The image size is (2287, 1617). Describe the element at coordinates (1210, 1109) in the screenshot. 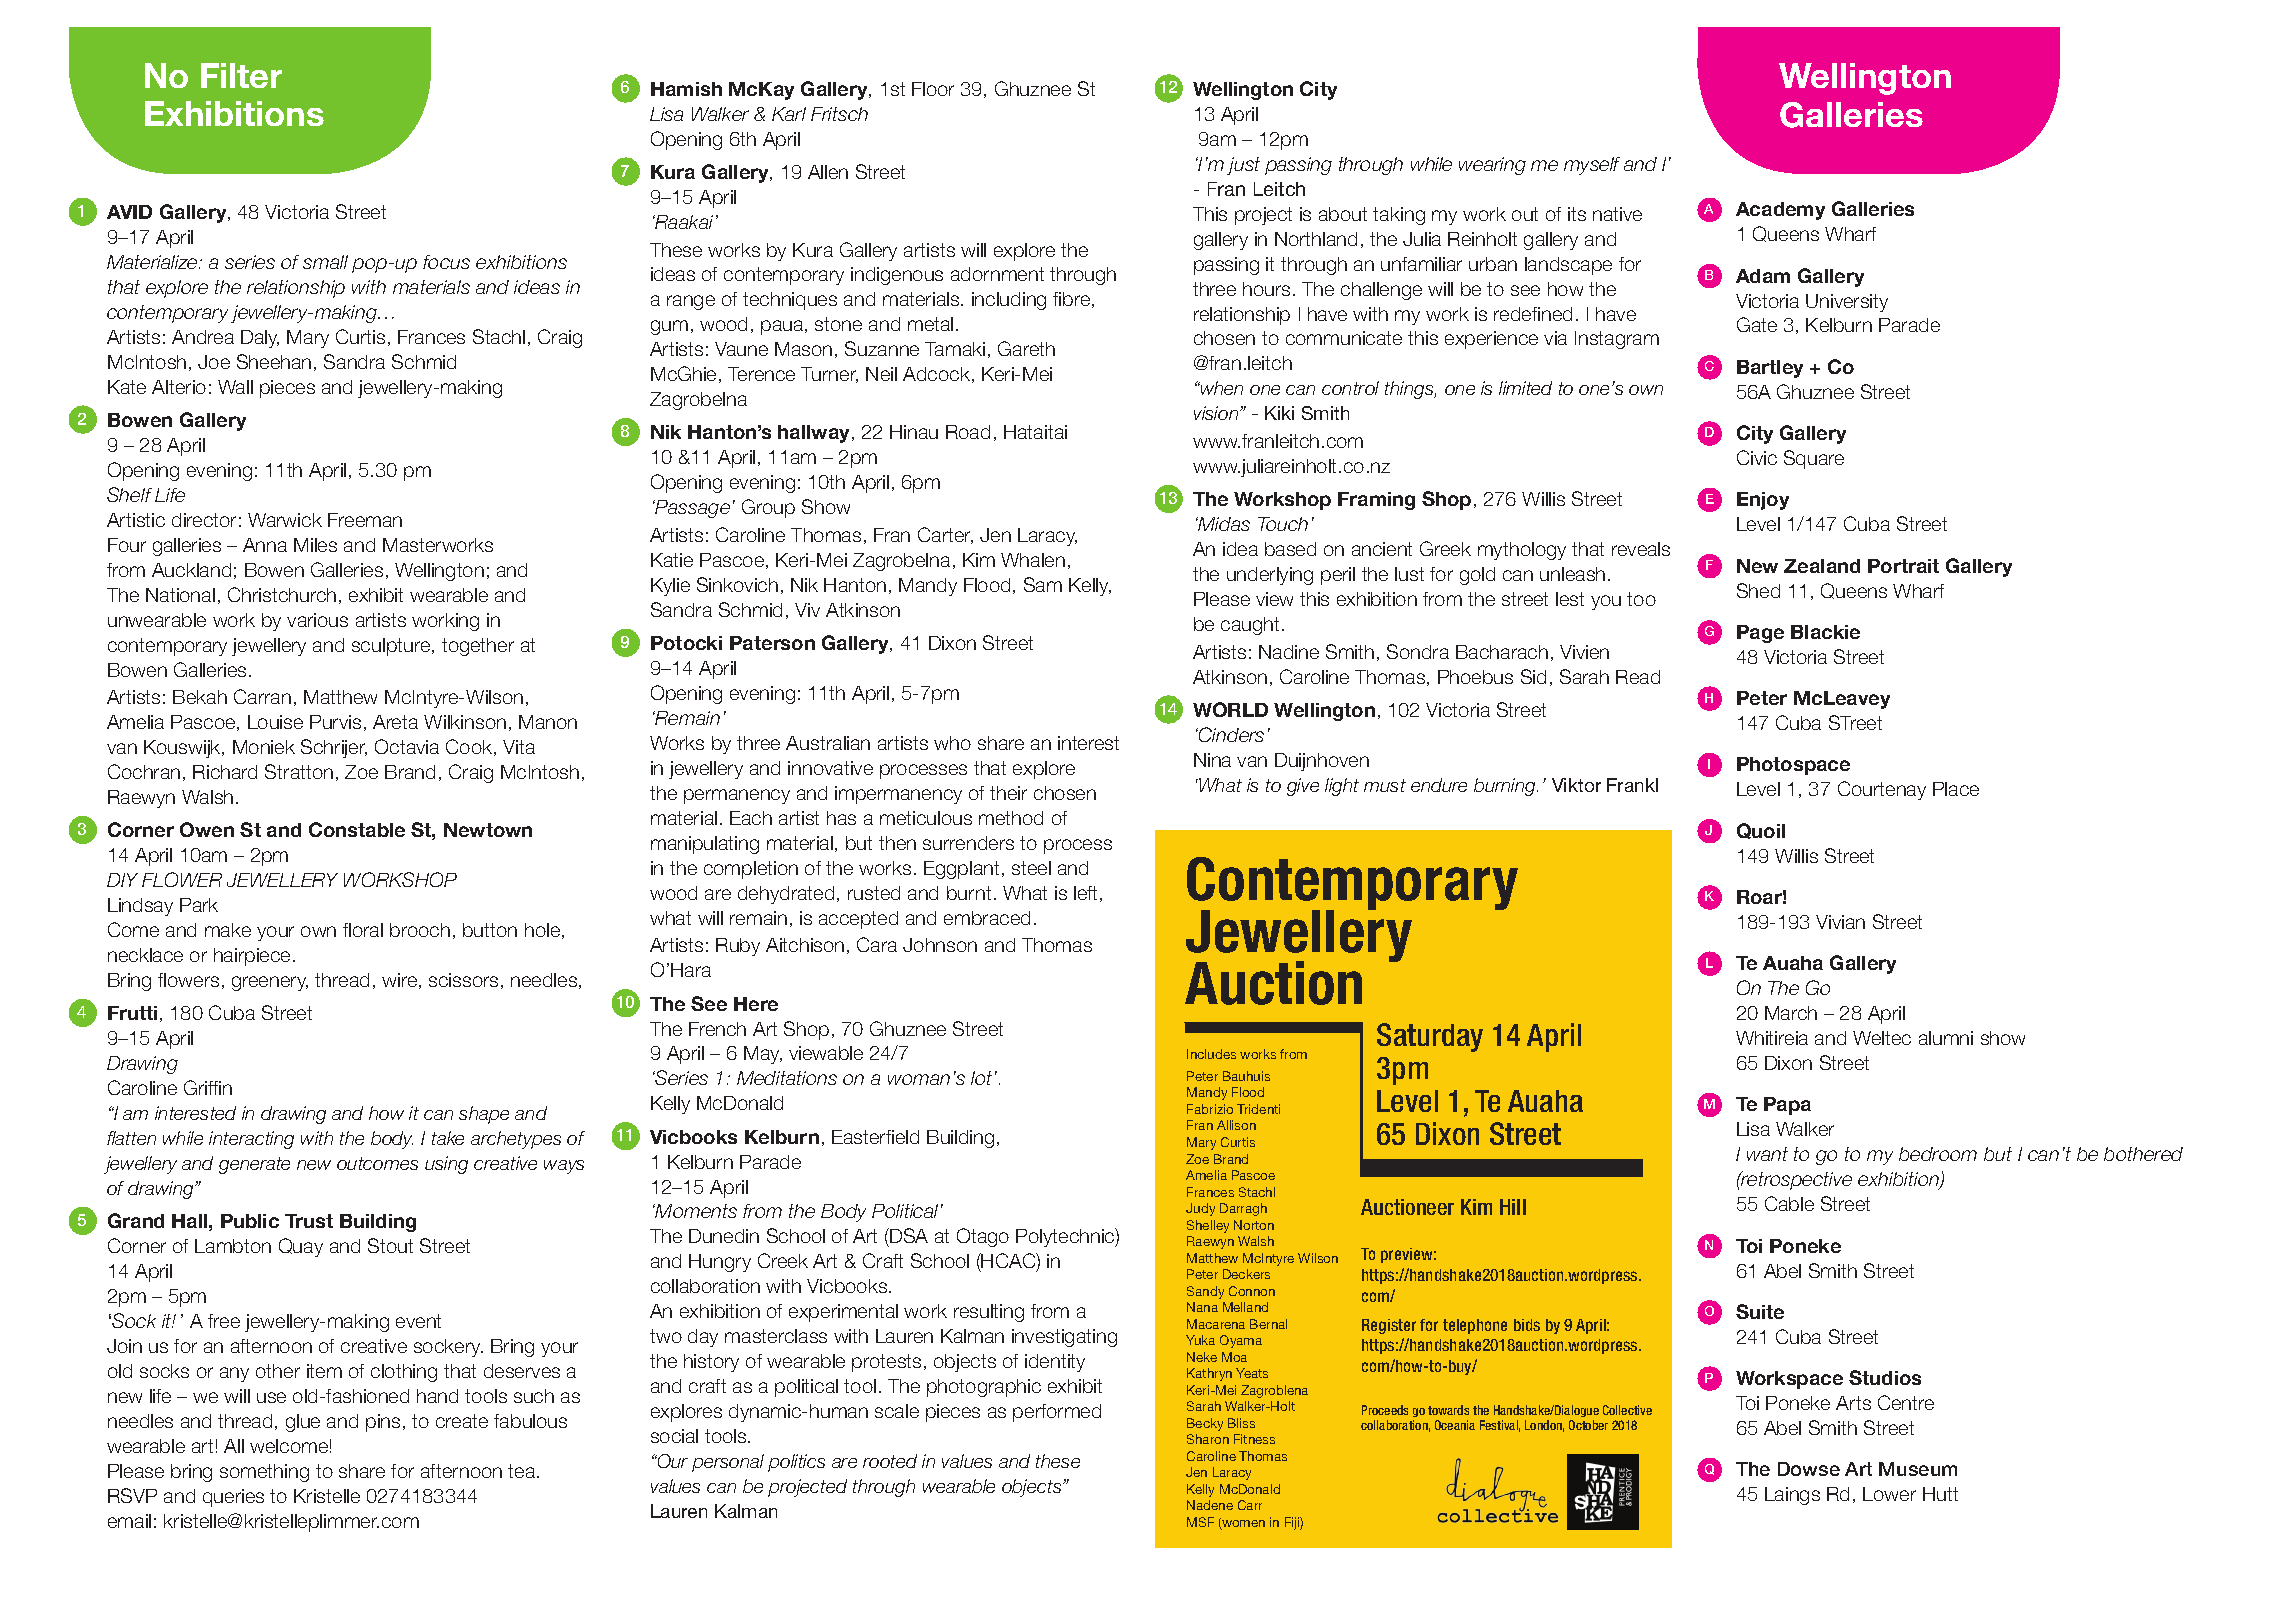

I see `Fabrizio` at that location.
